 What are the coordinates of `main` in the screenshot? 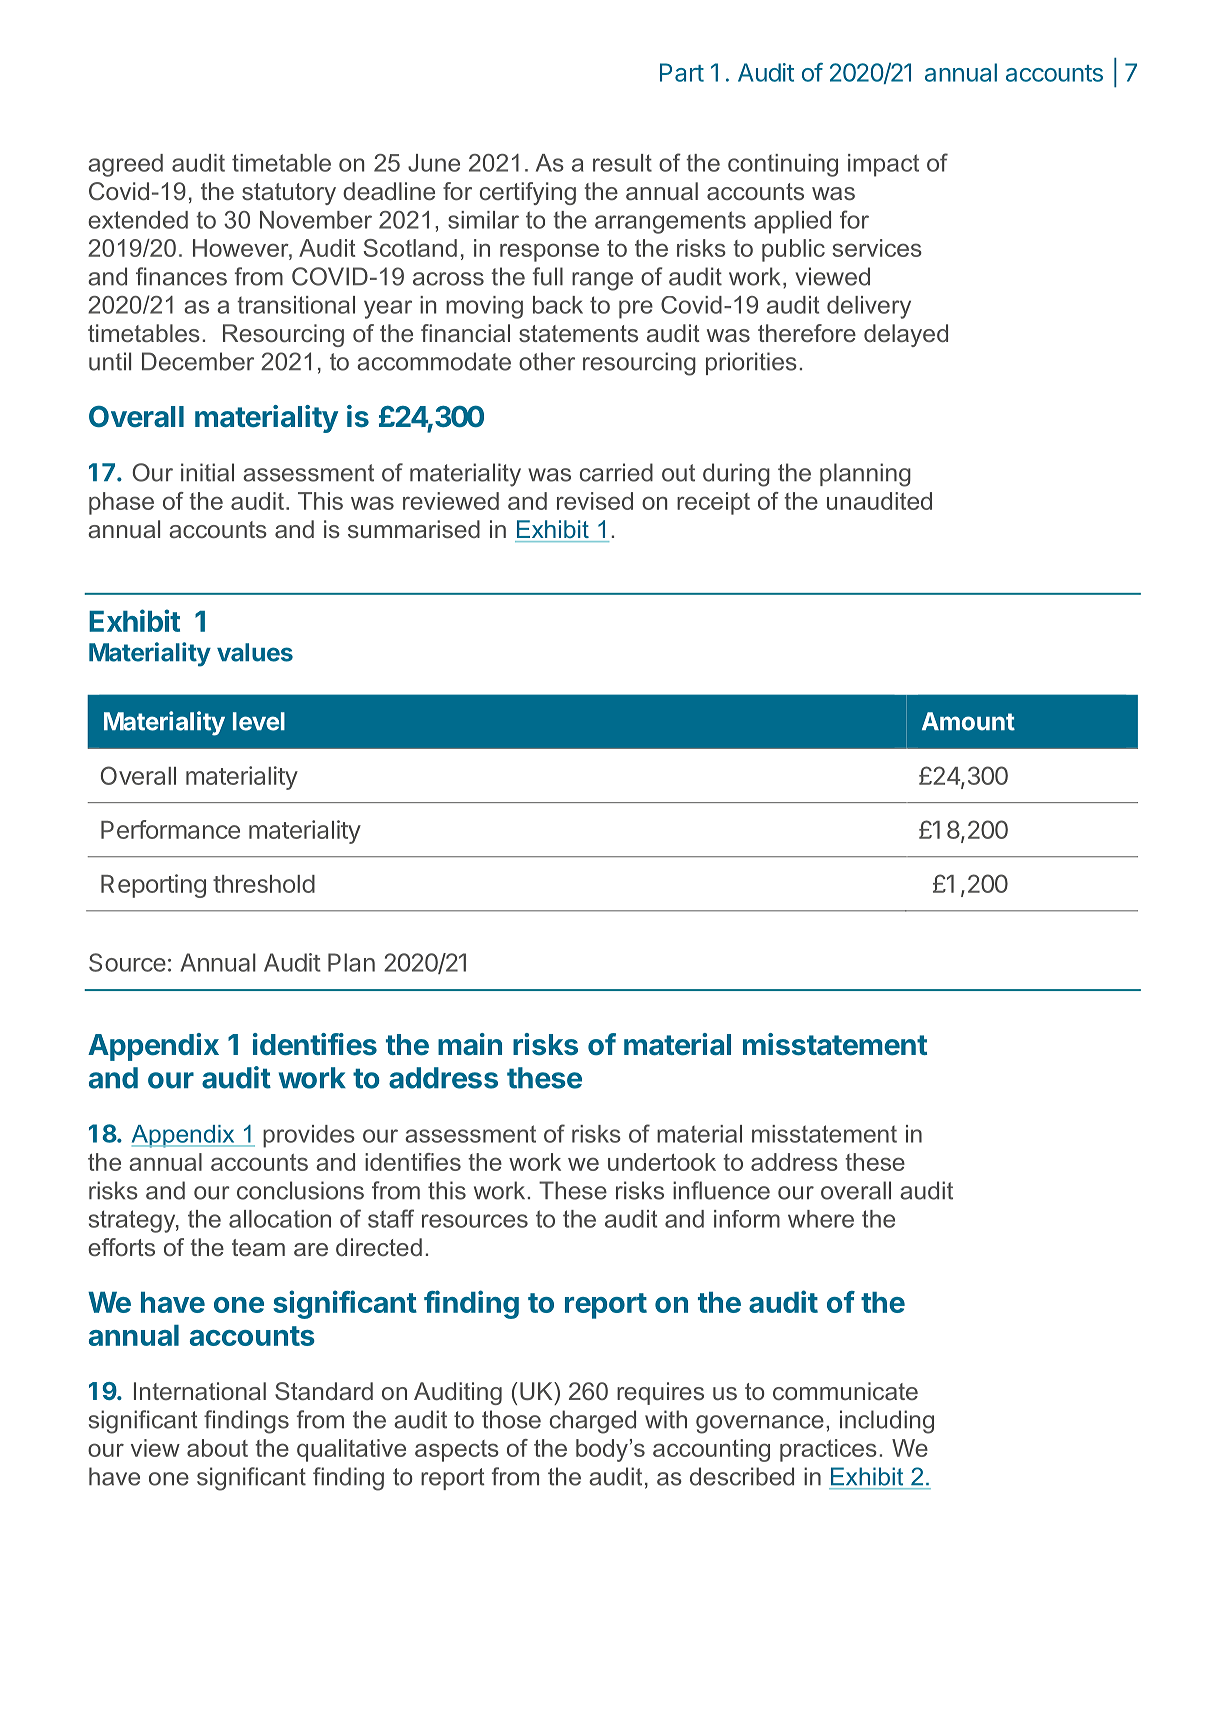 It's located at (470, 1044).
